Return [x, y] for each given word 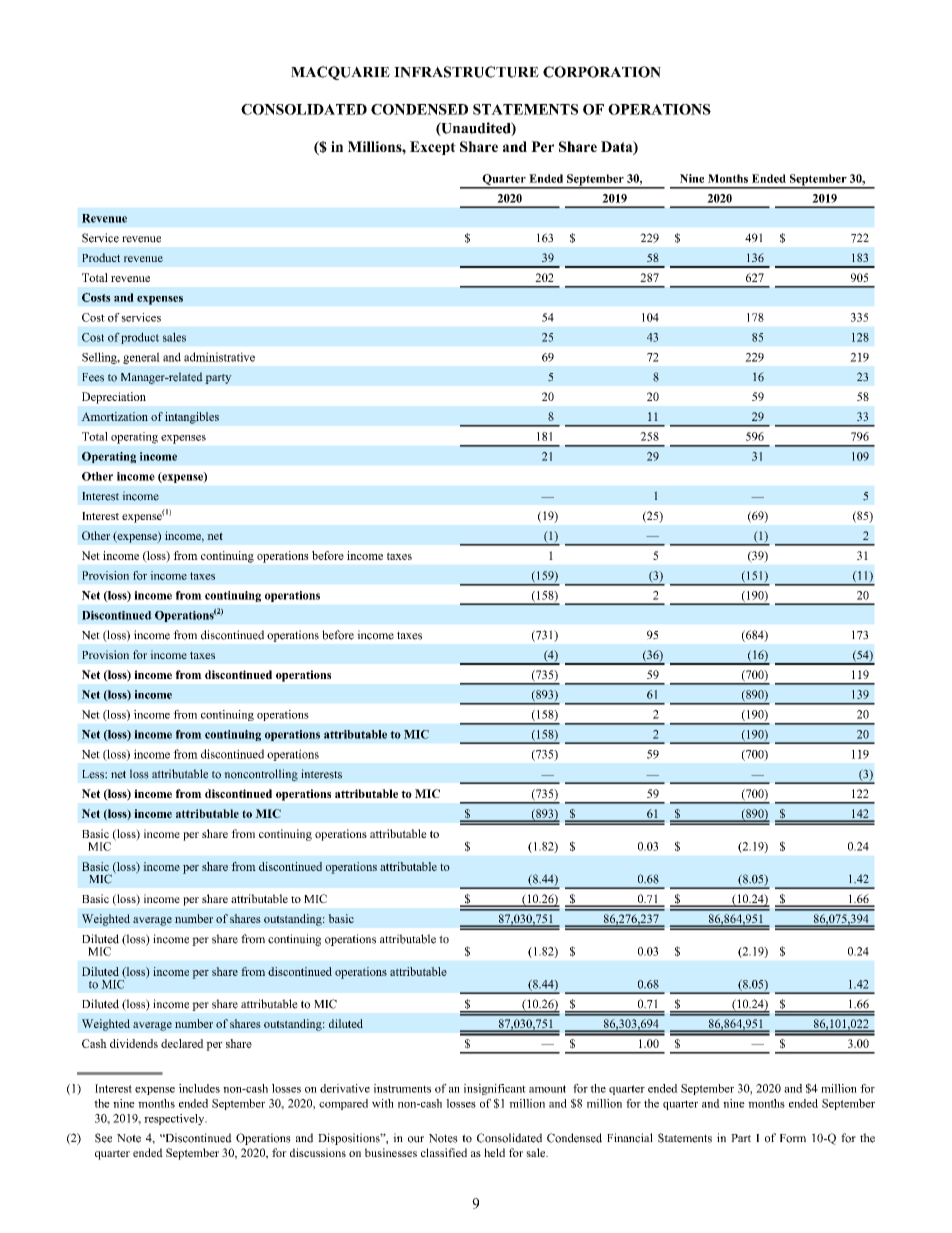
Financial [630, 1138]
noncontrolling [261, 775]
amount [547, 1089]
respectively [175, 1119]
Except [433, 148]
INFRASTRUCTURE [466, 72]
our [416, 1139]
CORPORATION [602, 72]
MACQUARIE [340, 73]
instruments [402, 1088]
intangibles [192, 418]
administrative [219, 357]
